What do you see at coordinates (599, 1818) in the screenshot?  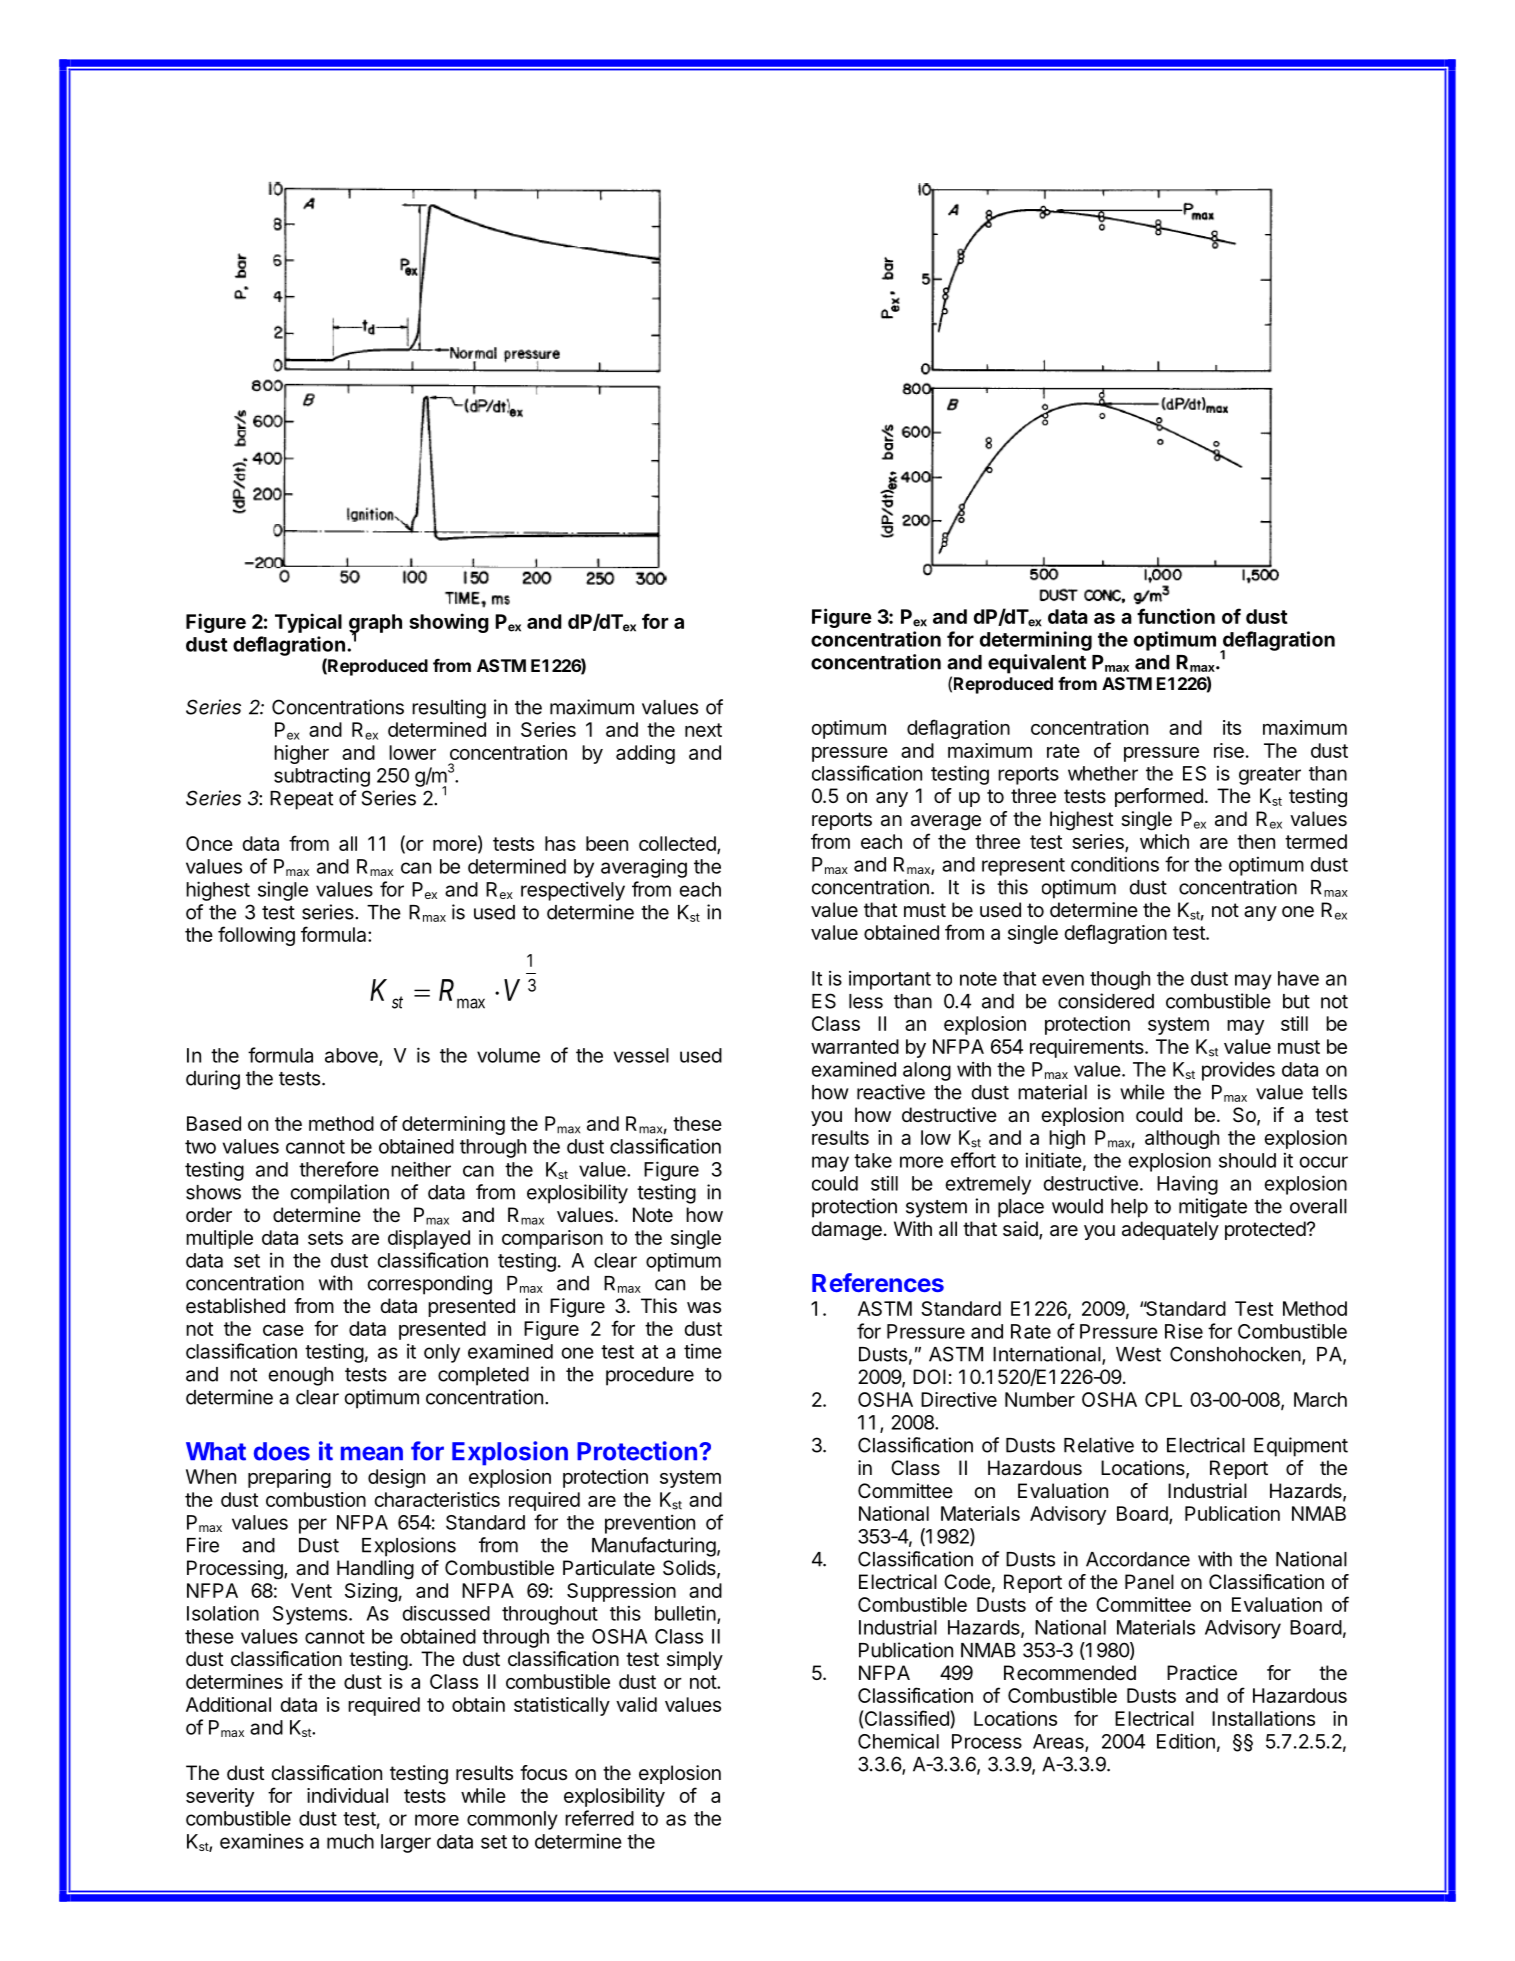 I see `referred` at bounding box center [599, 1818].
